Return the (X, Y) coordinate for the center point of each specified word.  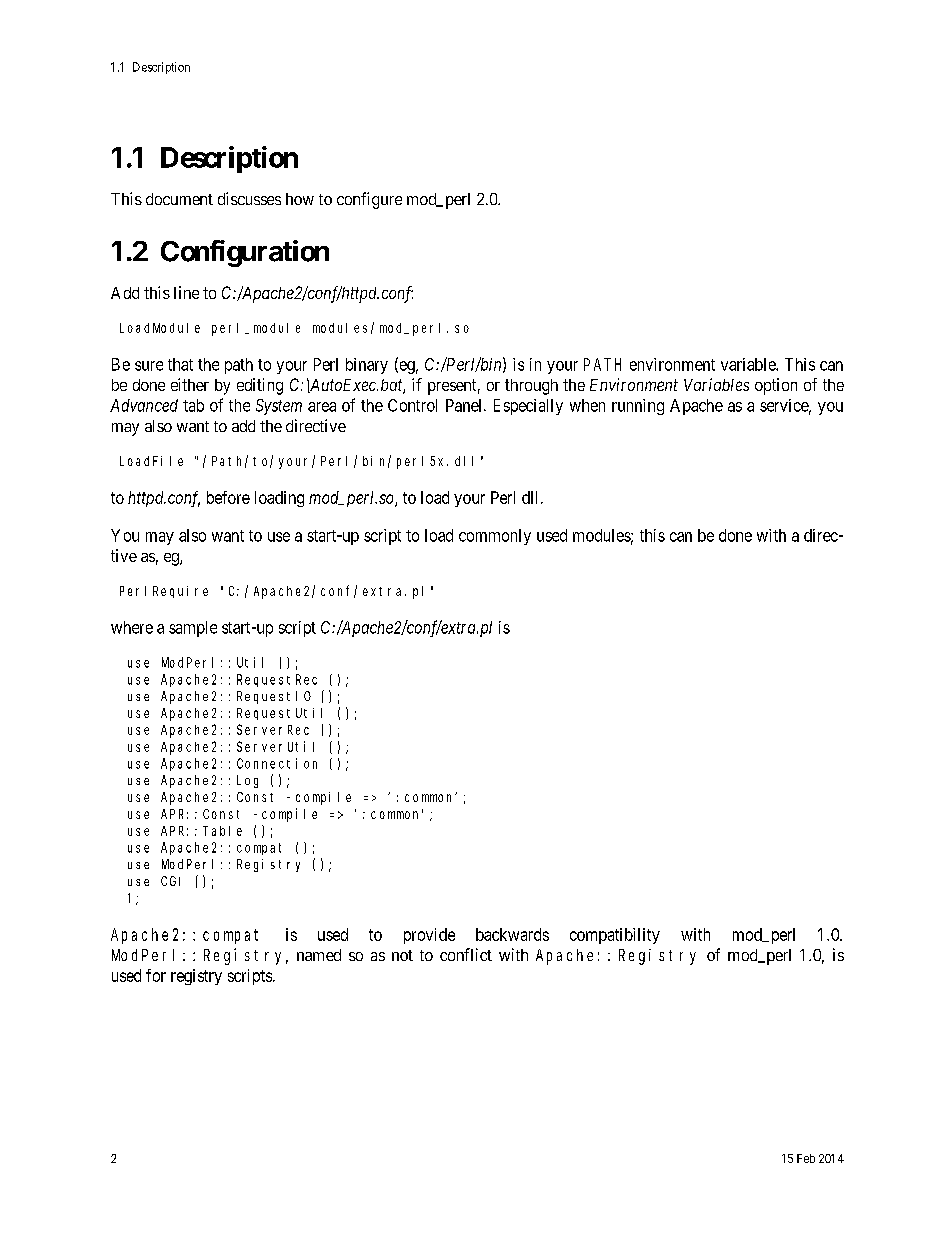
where (132, 627)
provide (429, 936)
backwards (512, 934)
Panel (465, 405)
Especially (528, 407)
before (228, 497)
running (638, 407)
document (179, 199)
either (190, 384)
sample (193, 629)
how (300, 199)
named (319, 955)
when (587, 405)
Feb (806, 1158)
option (776, 386)
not (402, 955)
